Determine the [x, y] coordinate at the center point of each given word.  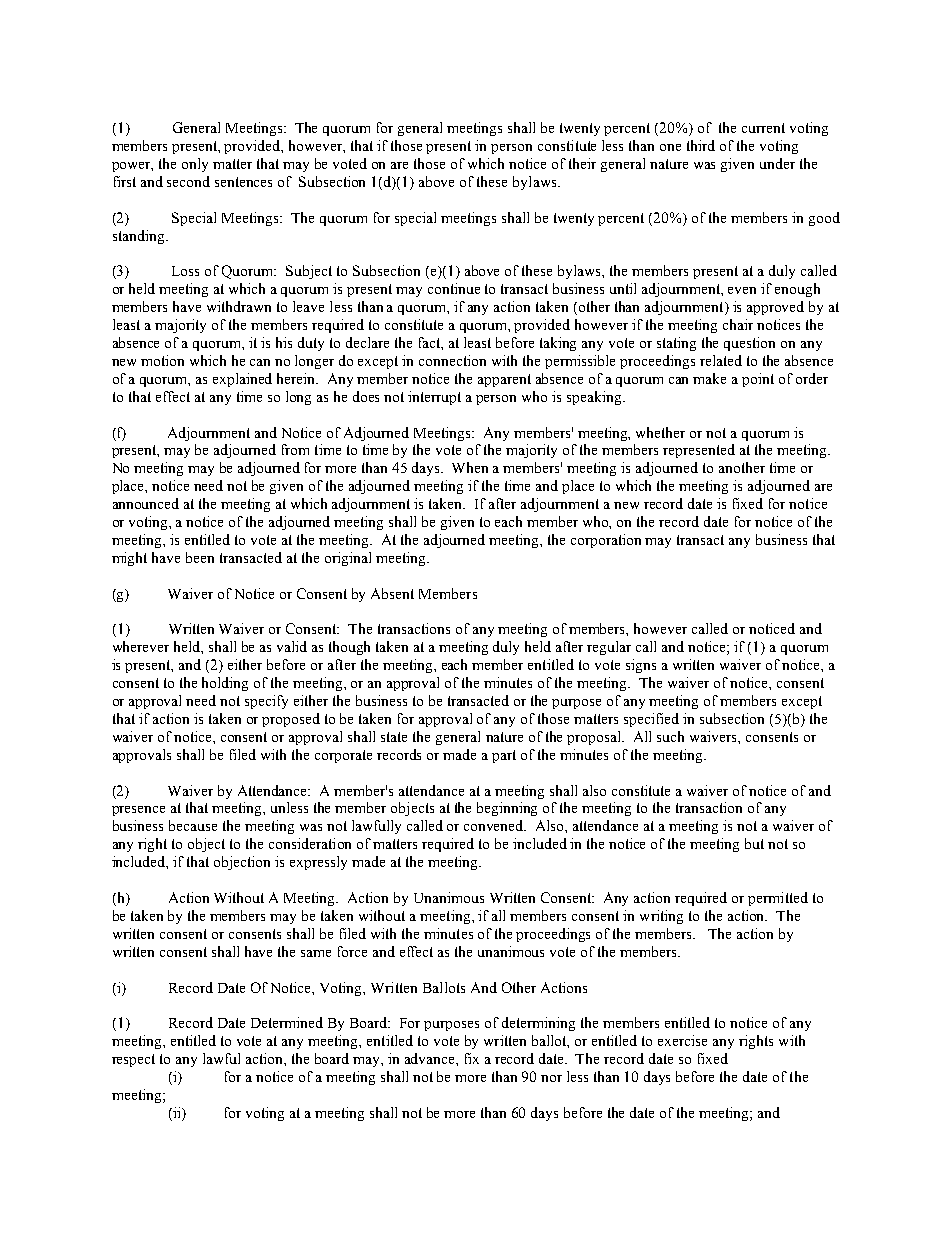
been [200, 557]
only [195, 165]
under [777, 163]
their [582, 163]
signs [641, 666]
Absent [392, 593]
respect [133, 1060]
